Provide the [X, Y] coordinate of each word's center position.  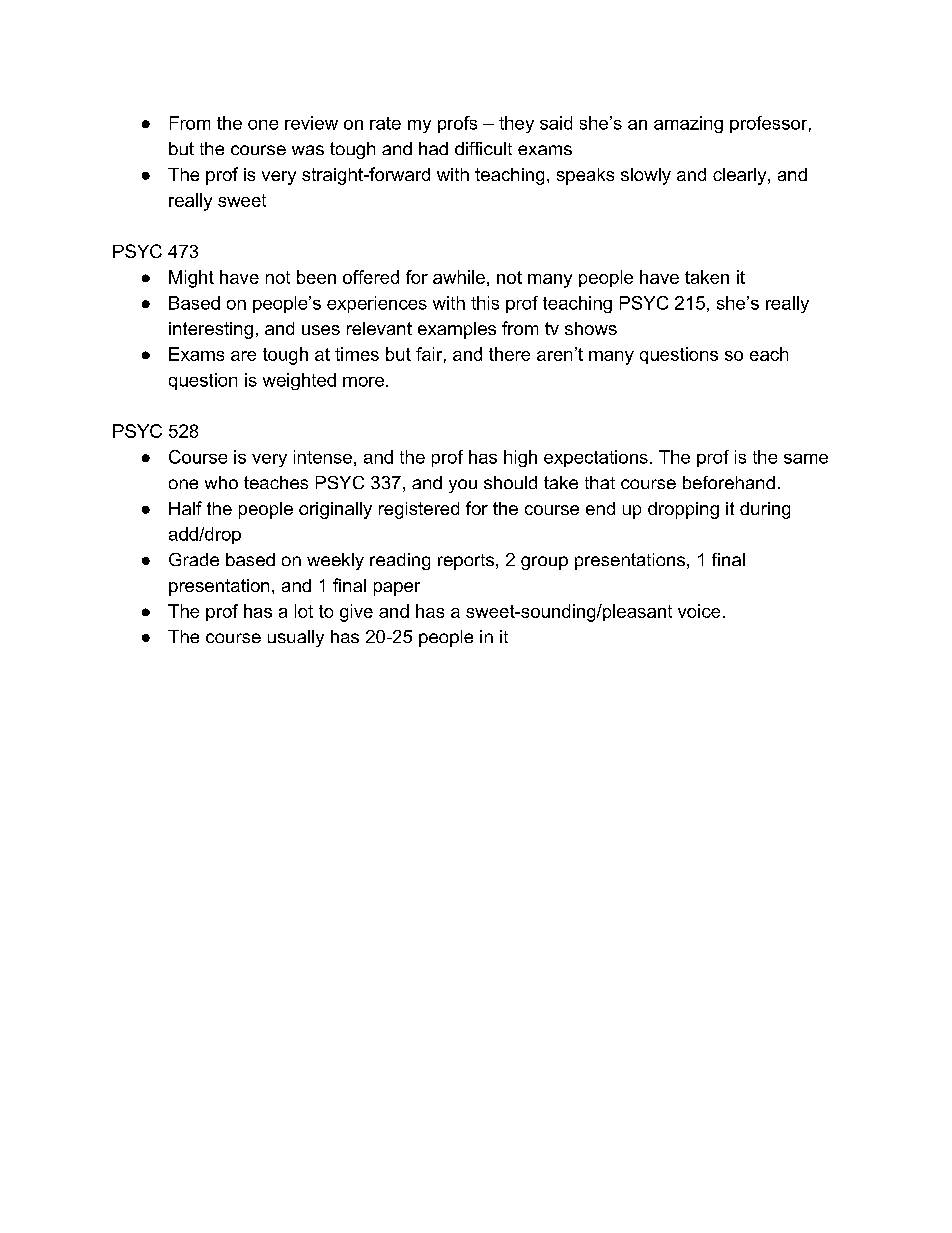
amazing [688, 124]
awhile [459, 277]
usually [296, 638]
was [308, 150]
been [316, 277]
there [509, 354]
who [221, 482]
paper [397, 589]
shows [591, 328]
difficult [483, 148]
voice [699, 611]
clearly [741, 176]
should [510, 482]
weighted [299, 381]
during [765, 510]
